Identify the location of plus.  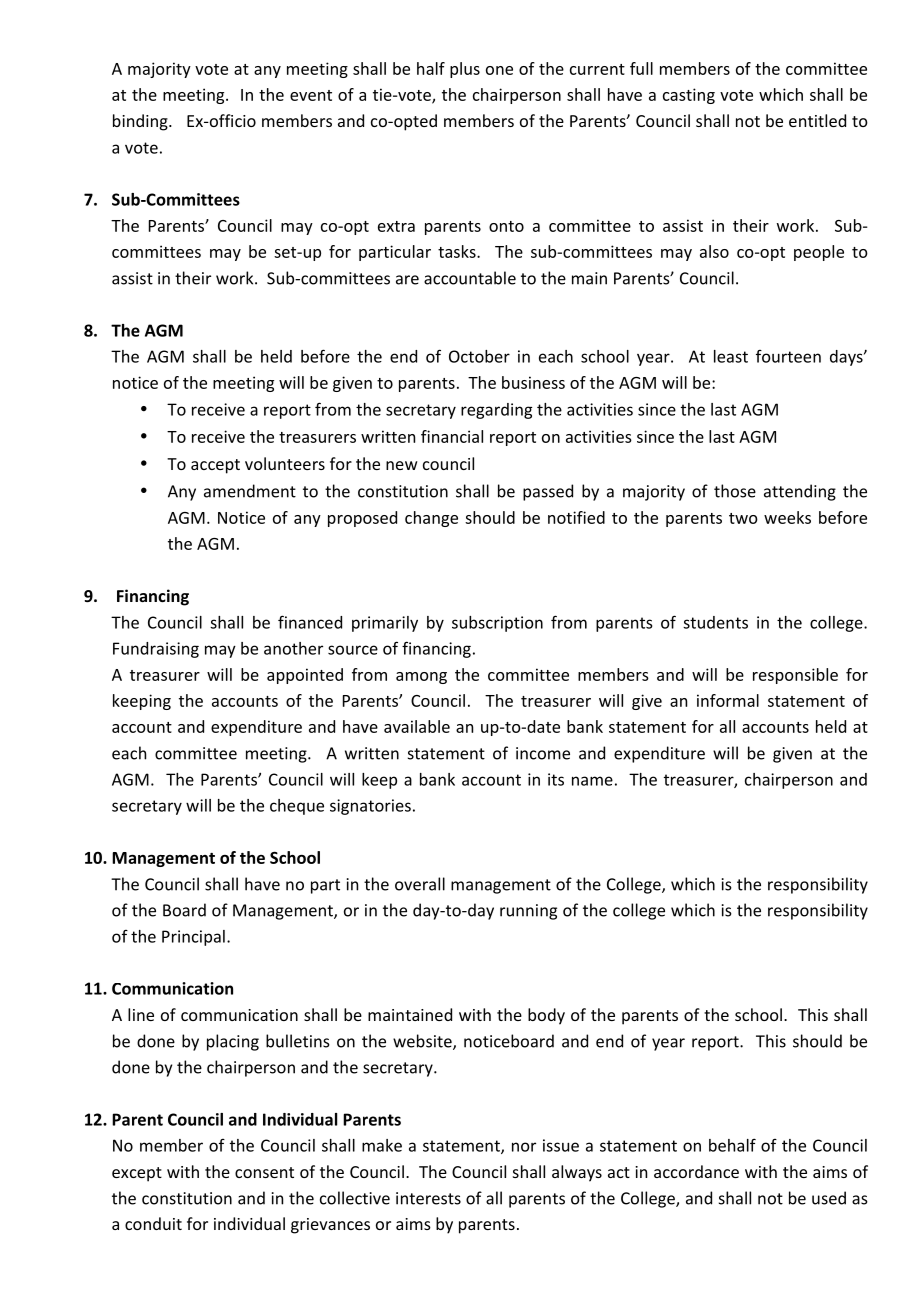
(465, 70).
